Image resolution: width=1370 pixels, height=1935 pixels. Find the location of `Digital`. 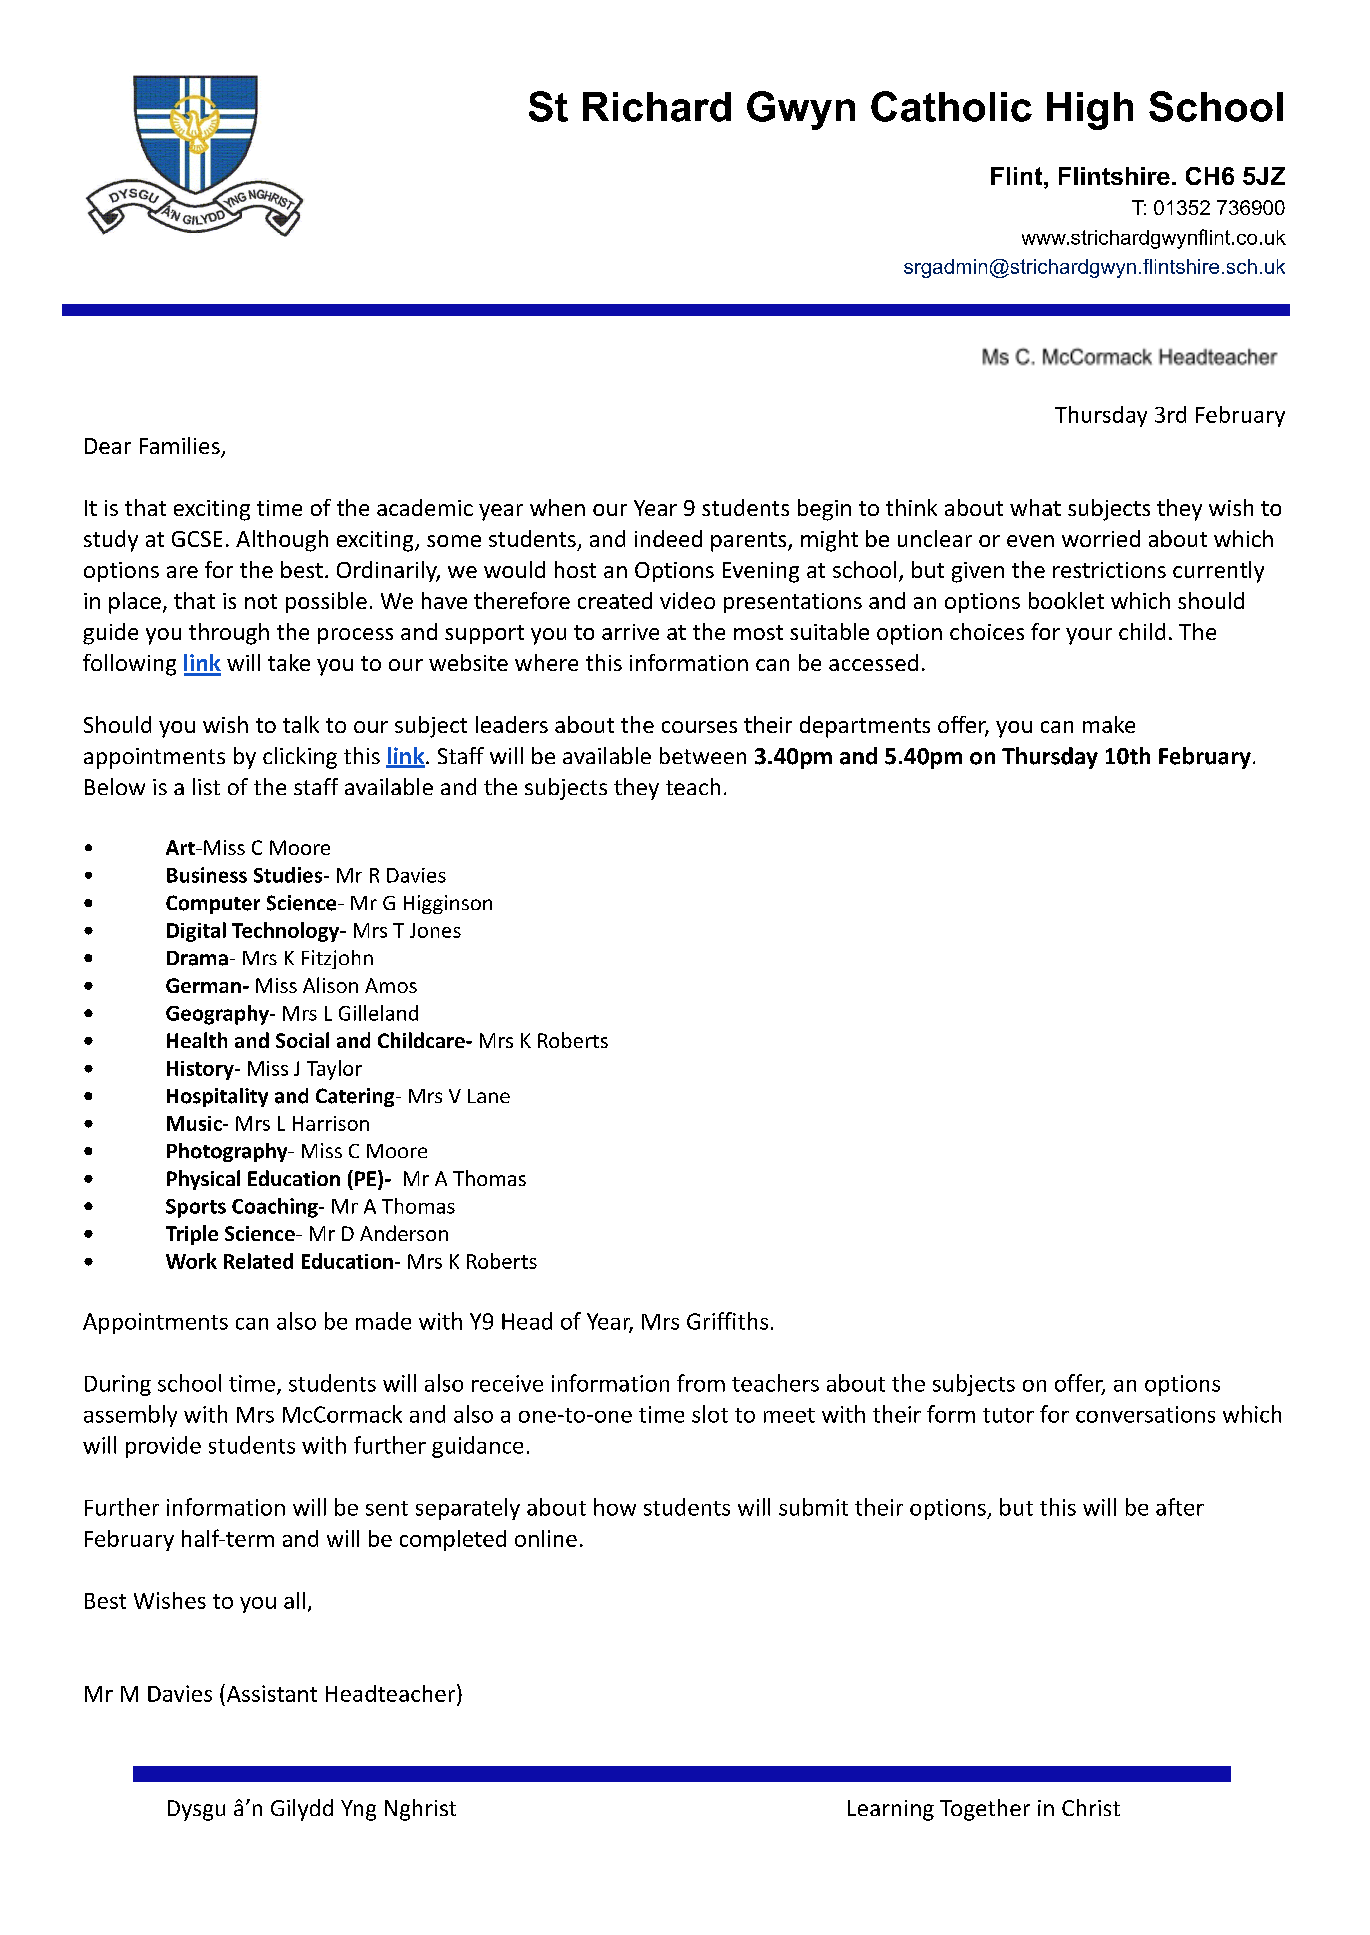

Digital is located at coordinates (196, 932).
